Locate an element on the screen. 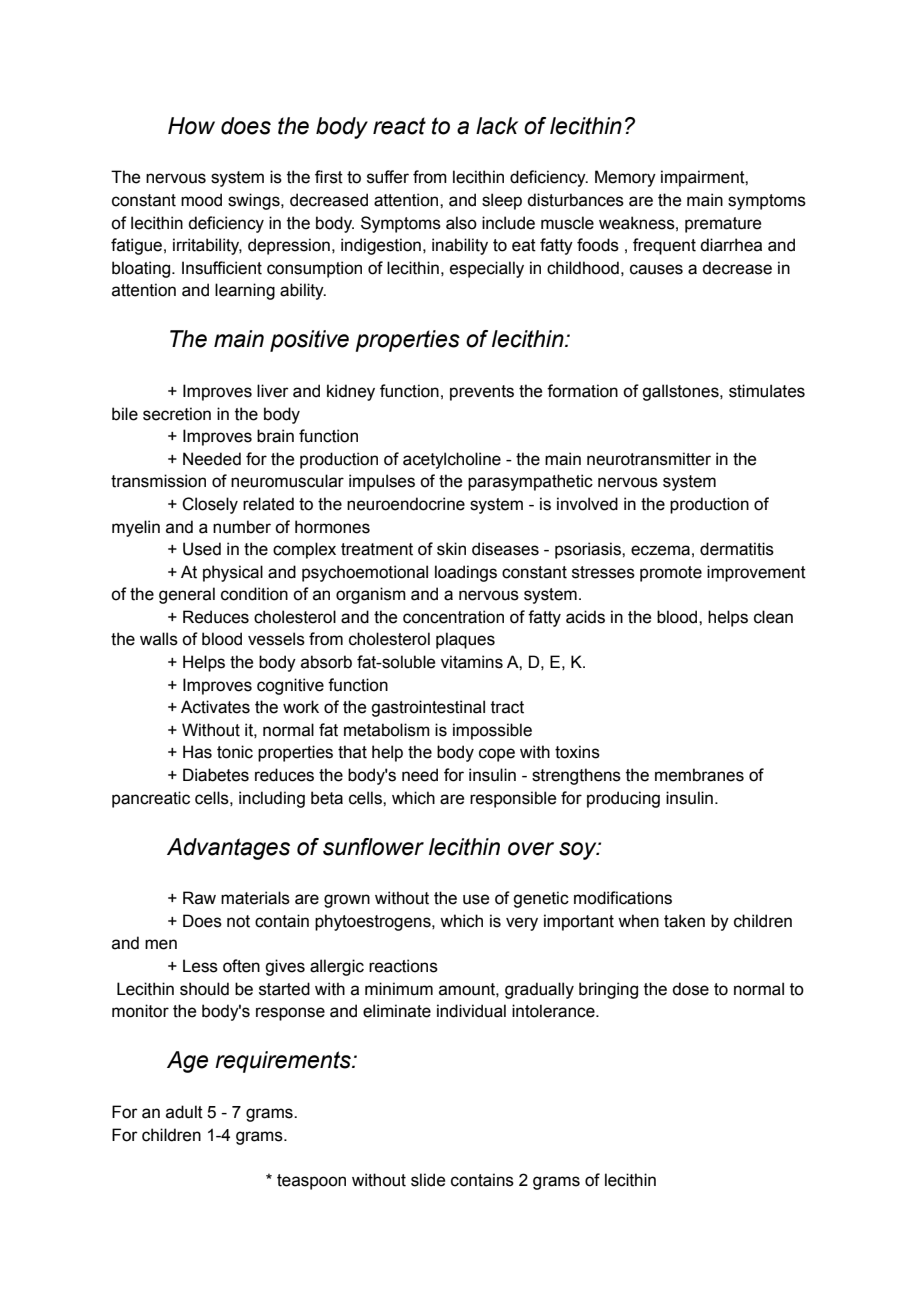 The width and height of the screenshot is (924, 1307). How is located at coordinates (191, 126).
